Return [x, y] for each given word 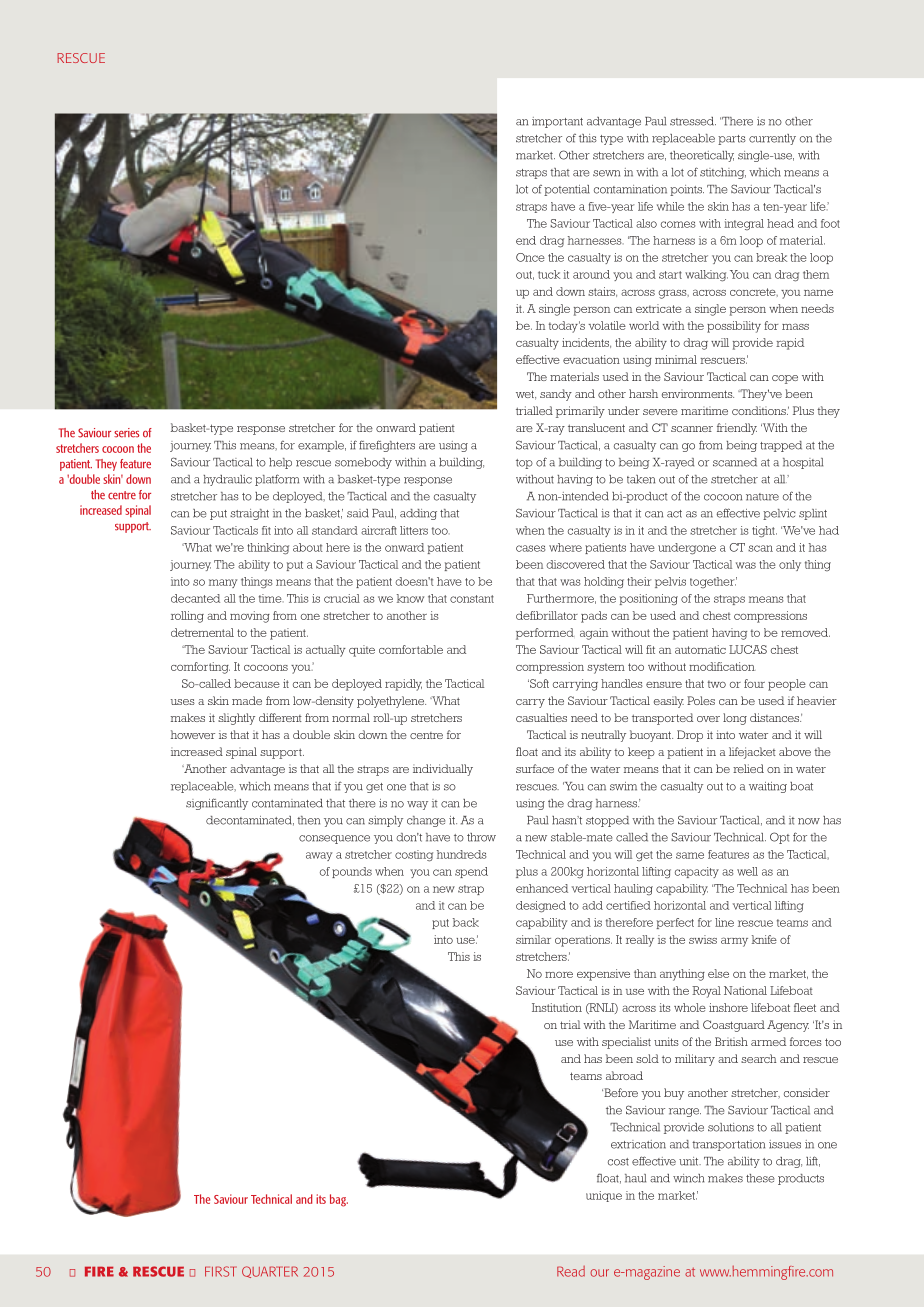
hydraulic [227, 480]
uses [183, 702]
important [557, 122]
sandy [556, 395]
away [319, 856]
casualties [541, 717]
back [466, 922]
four [754, 683]
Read [571, 1271]
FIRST [221, 1271]
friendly [737, 429]
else [718, 973]
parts [732, 140]
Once [530, 257]
